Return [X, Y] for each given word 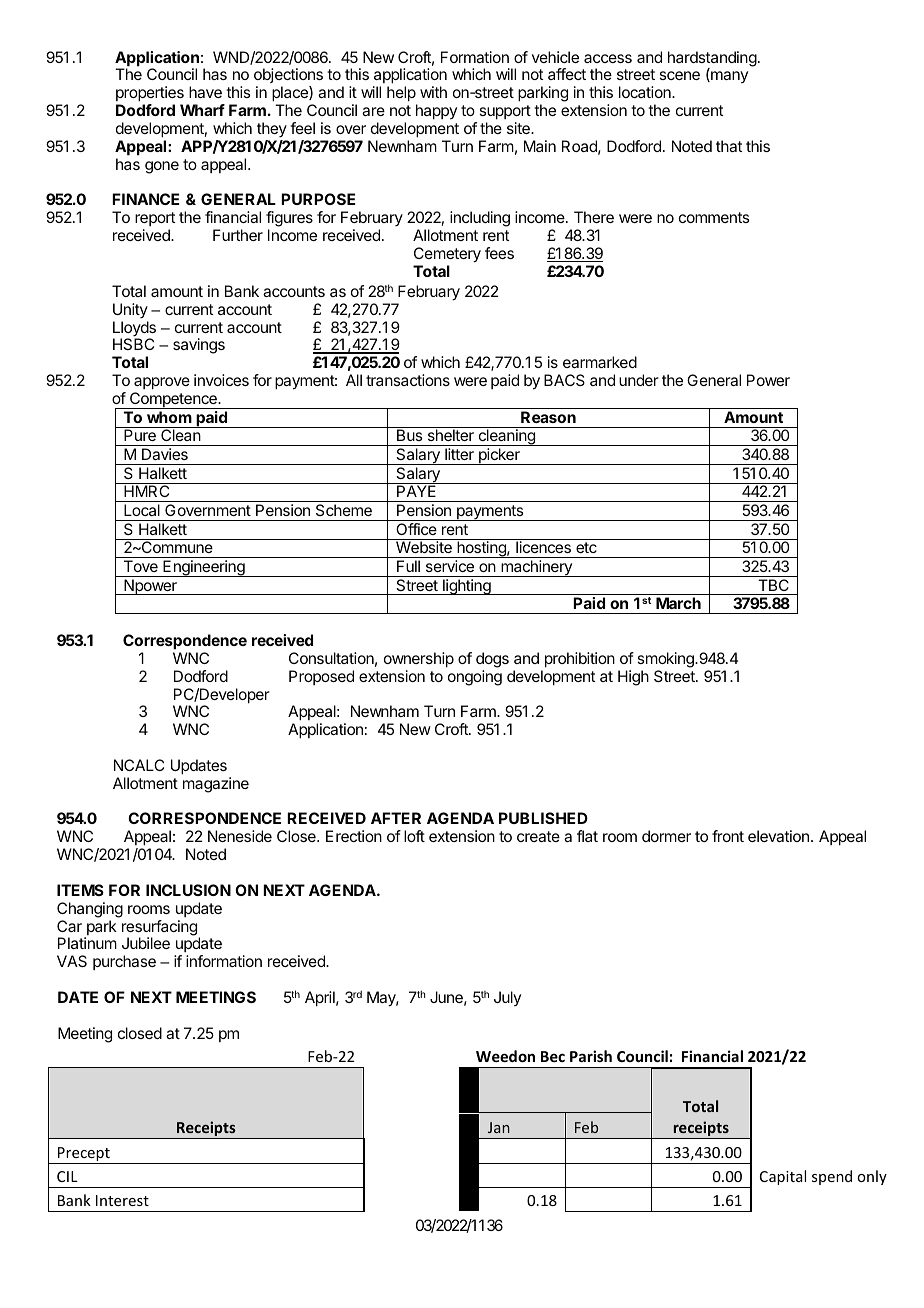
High [633, 678]
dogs [492, 660]
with [433, 92]
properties [150, 95]
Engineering [204, 568]
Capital [783, 1177]
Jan [499, 1127]
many [728, 77]
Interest [122, 1200]
